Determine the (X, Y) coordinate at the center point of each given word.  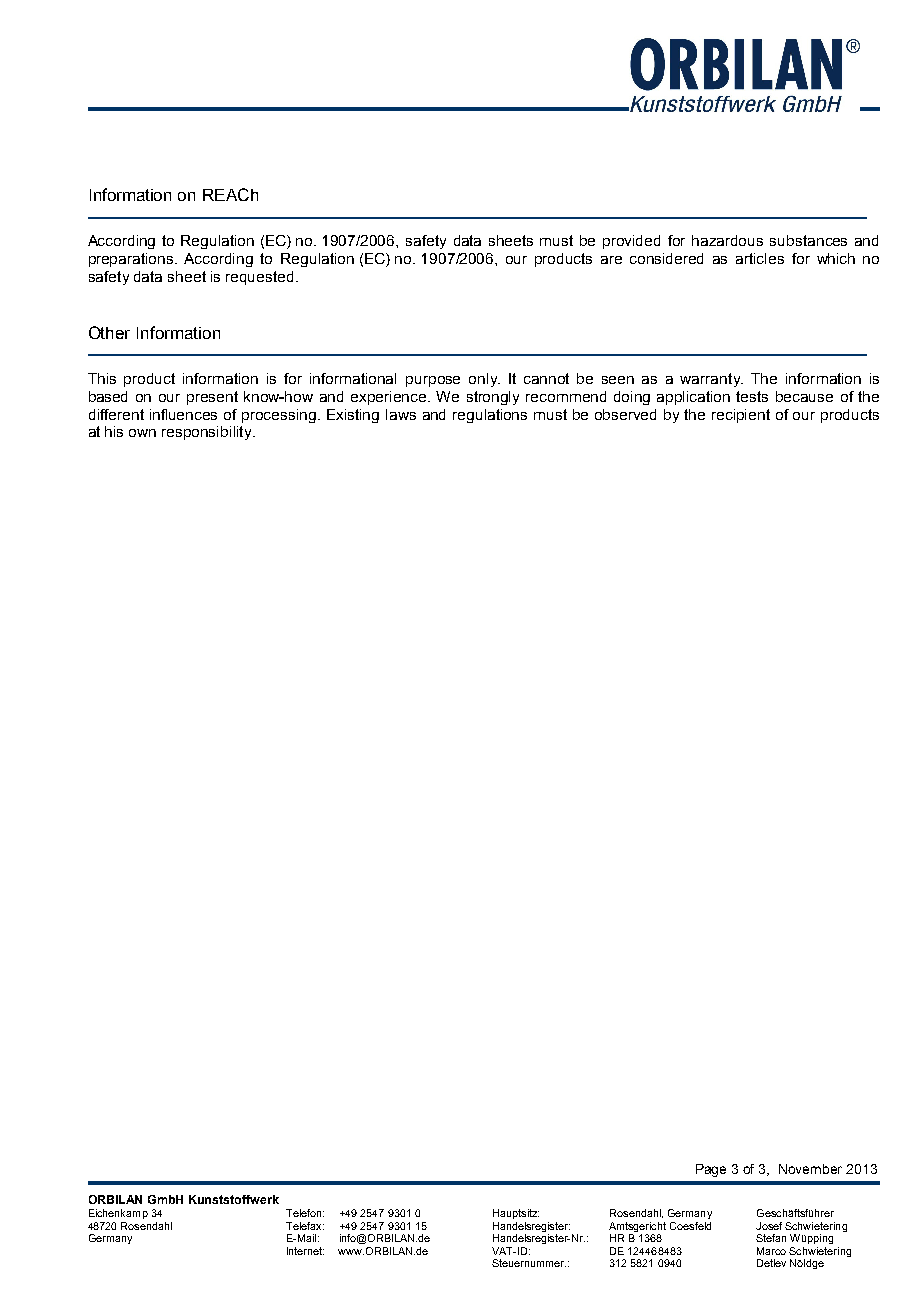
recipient (741, 416)
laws (401, 414)
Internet (305, 1251)
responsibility (208, 433)
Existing (353, 416)
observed (625, 414)
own (142, 433)
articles (760, 258)
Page (711, 1170)
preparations (132, 260)
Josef (769, 1226)
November (810, 1169)
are (611, 260)
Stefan (771, 1238)
